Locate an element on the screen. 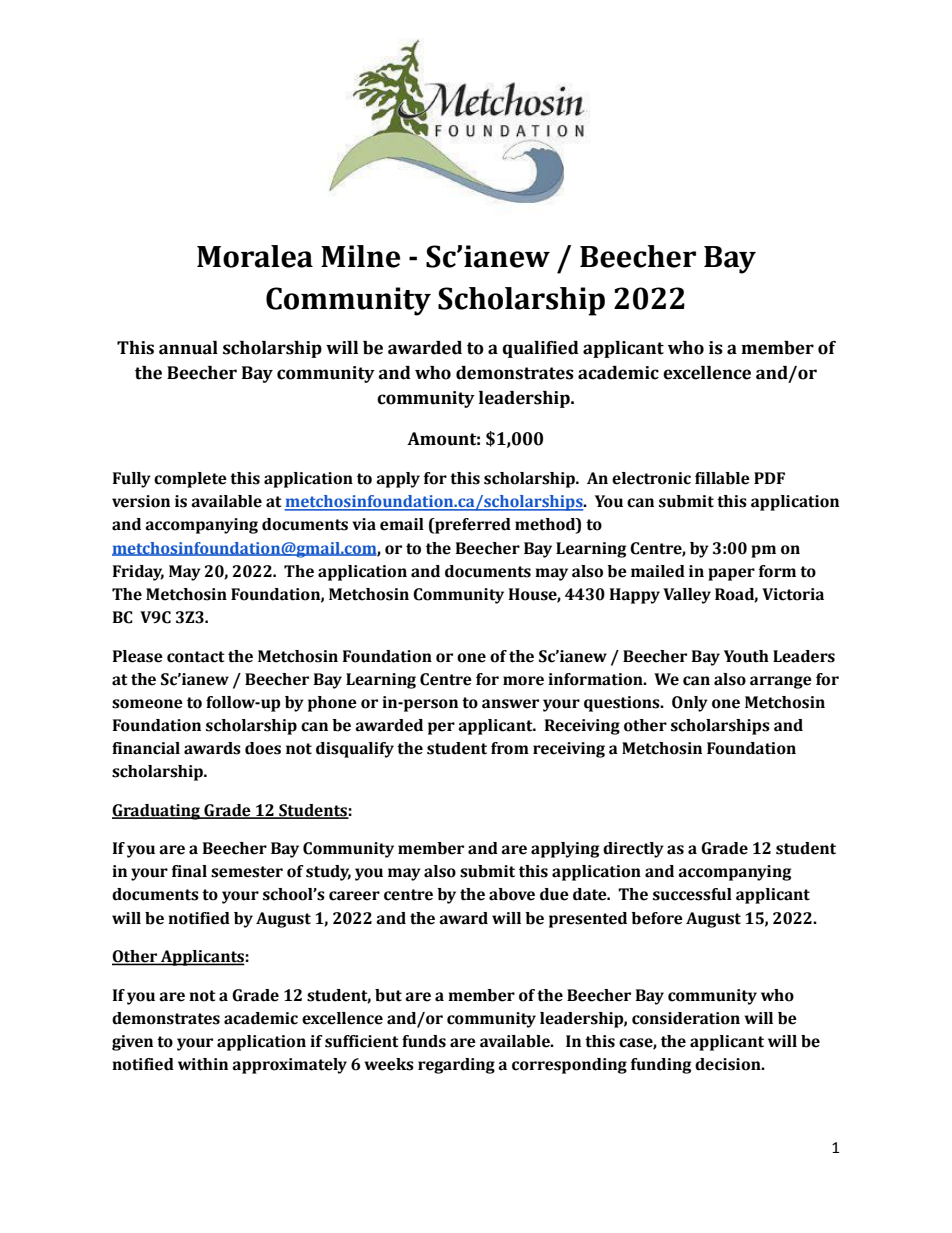  more is located at coordinates (523, 681).
